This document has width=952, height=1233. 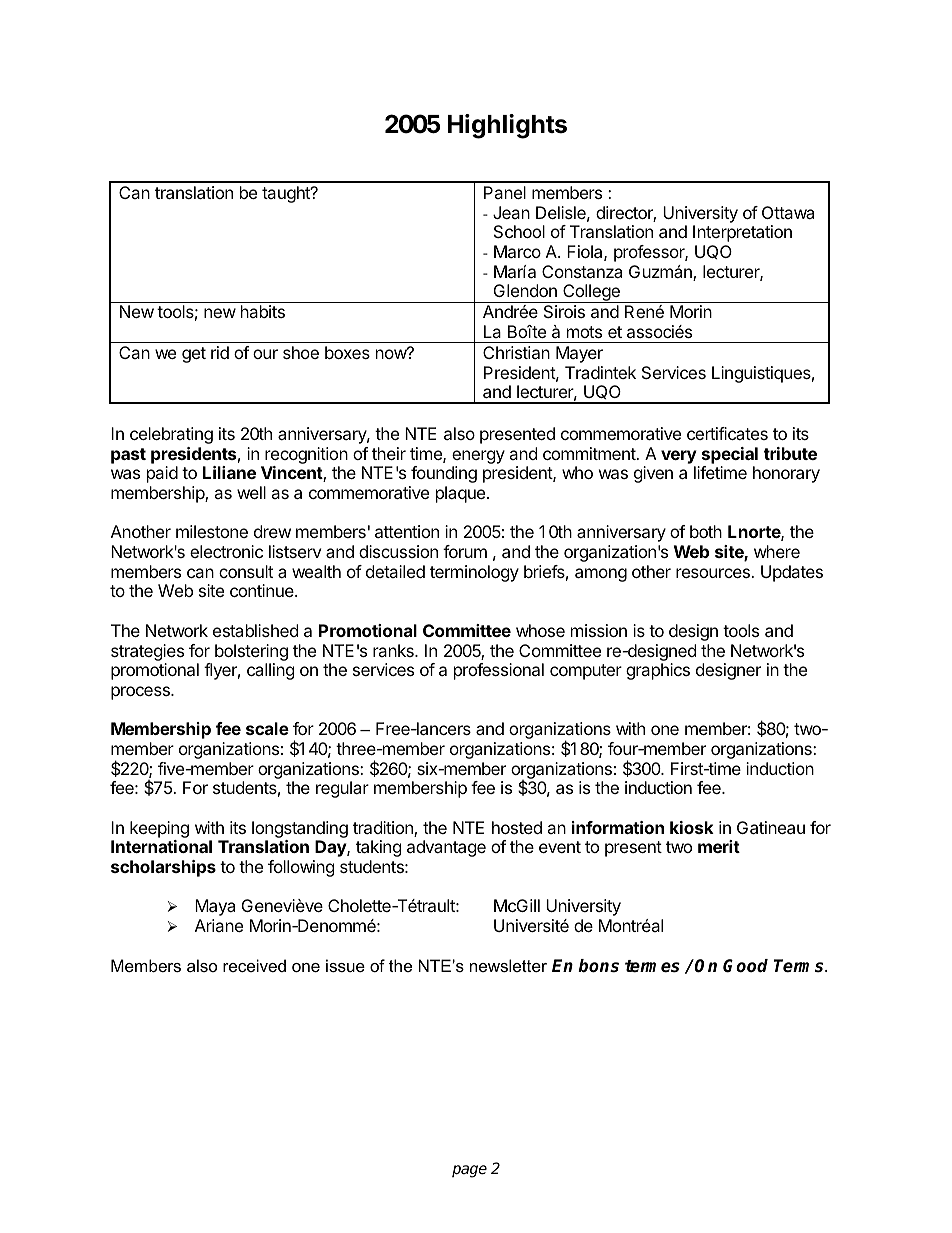 I want to click on Ottawa, so click(x=788, y=212).
